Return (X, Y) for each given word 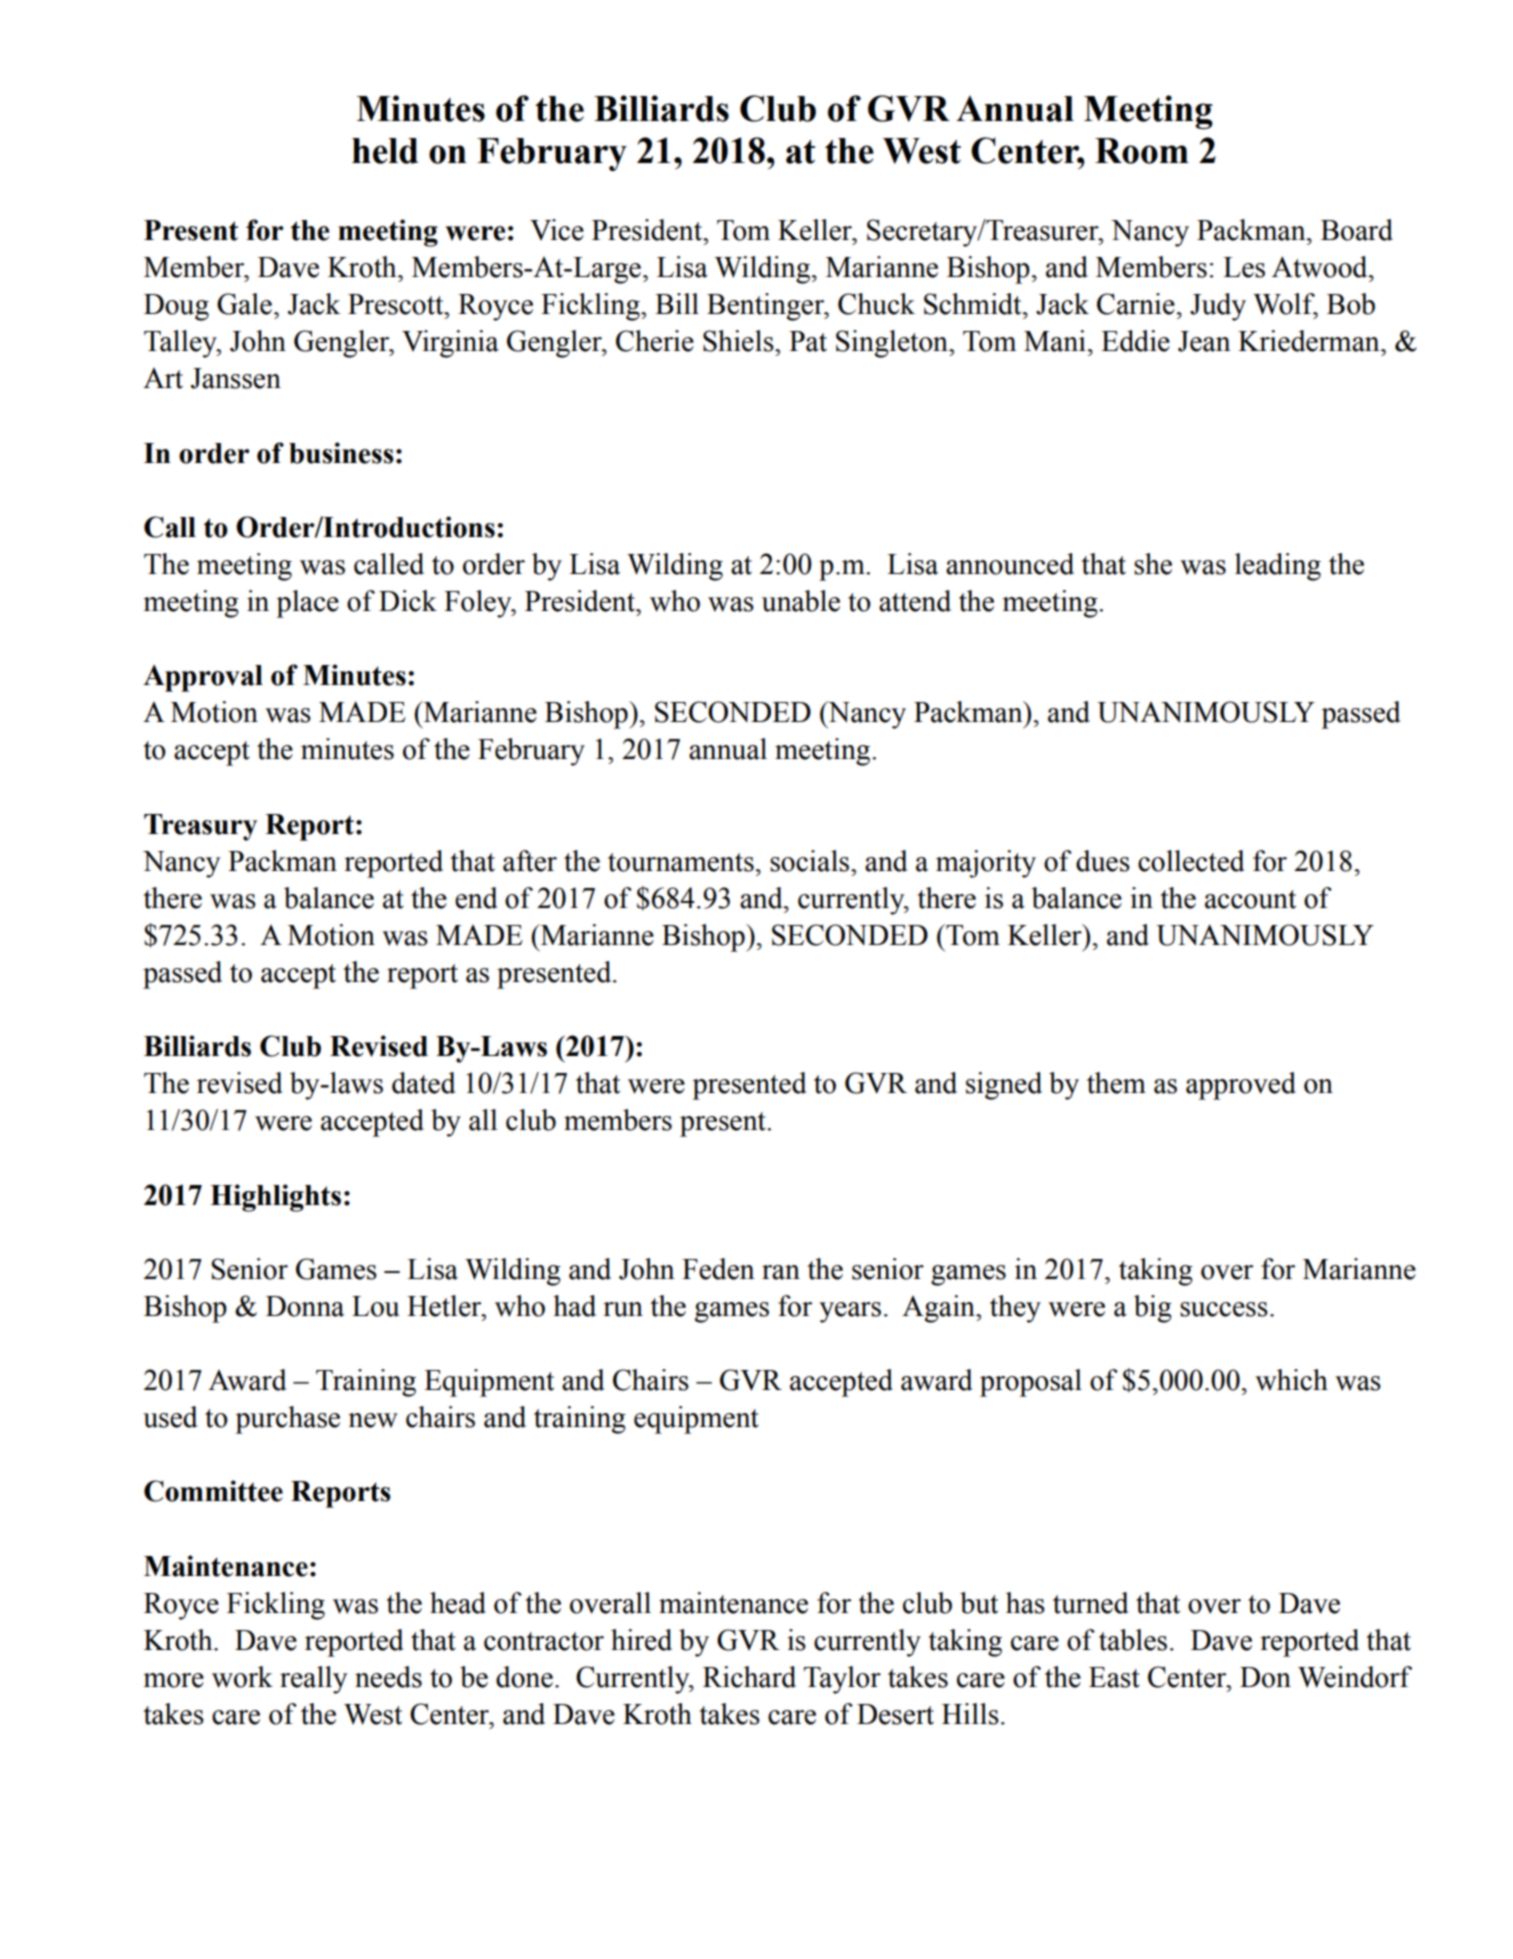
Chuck (876, 304)
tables (1133, 1640)
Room (1142, 151)
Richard (749, 1677)
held (385, 151)
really (313, 1680)
